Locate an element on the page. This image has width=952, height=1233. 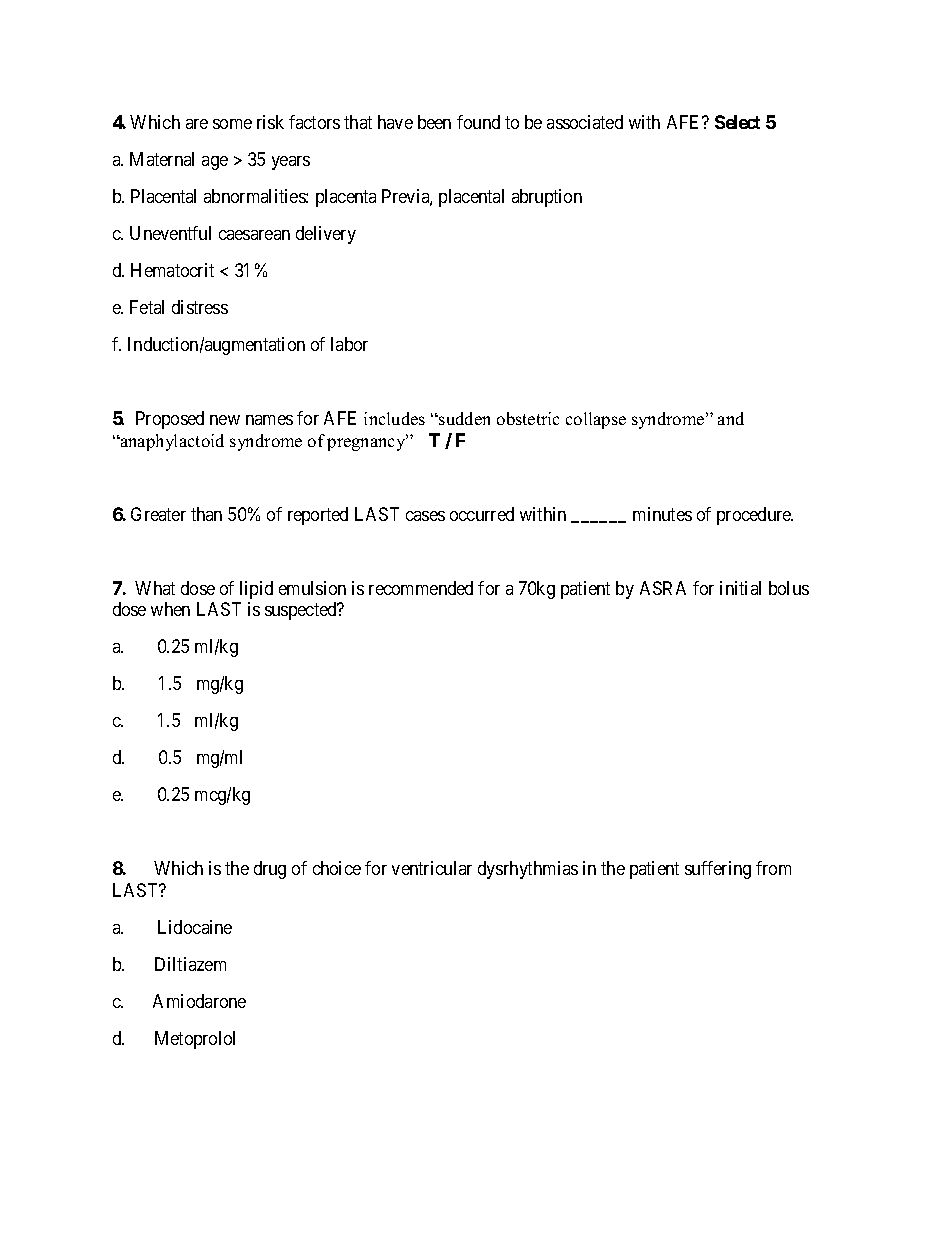
initial is located at coordinates (740, 588).
